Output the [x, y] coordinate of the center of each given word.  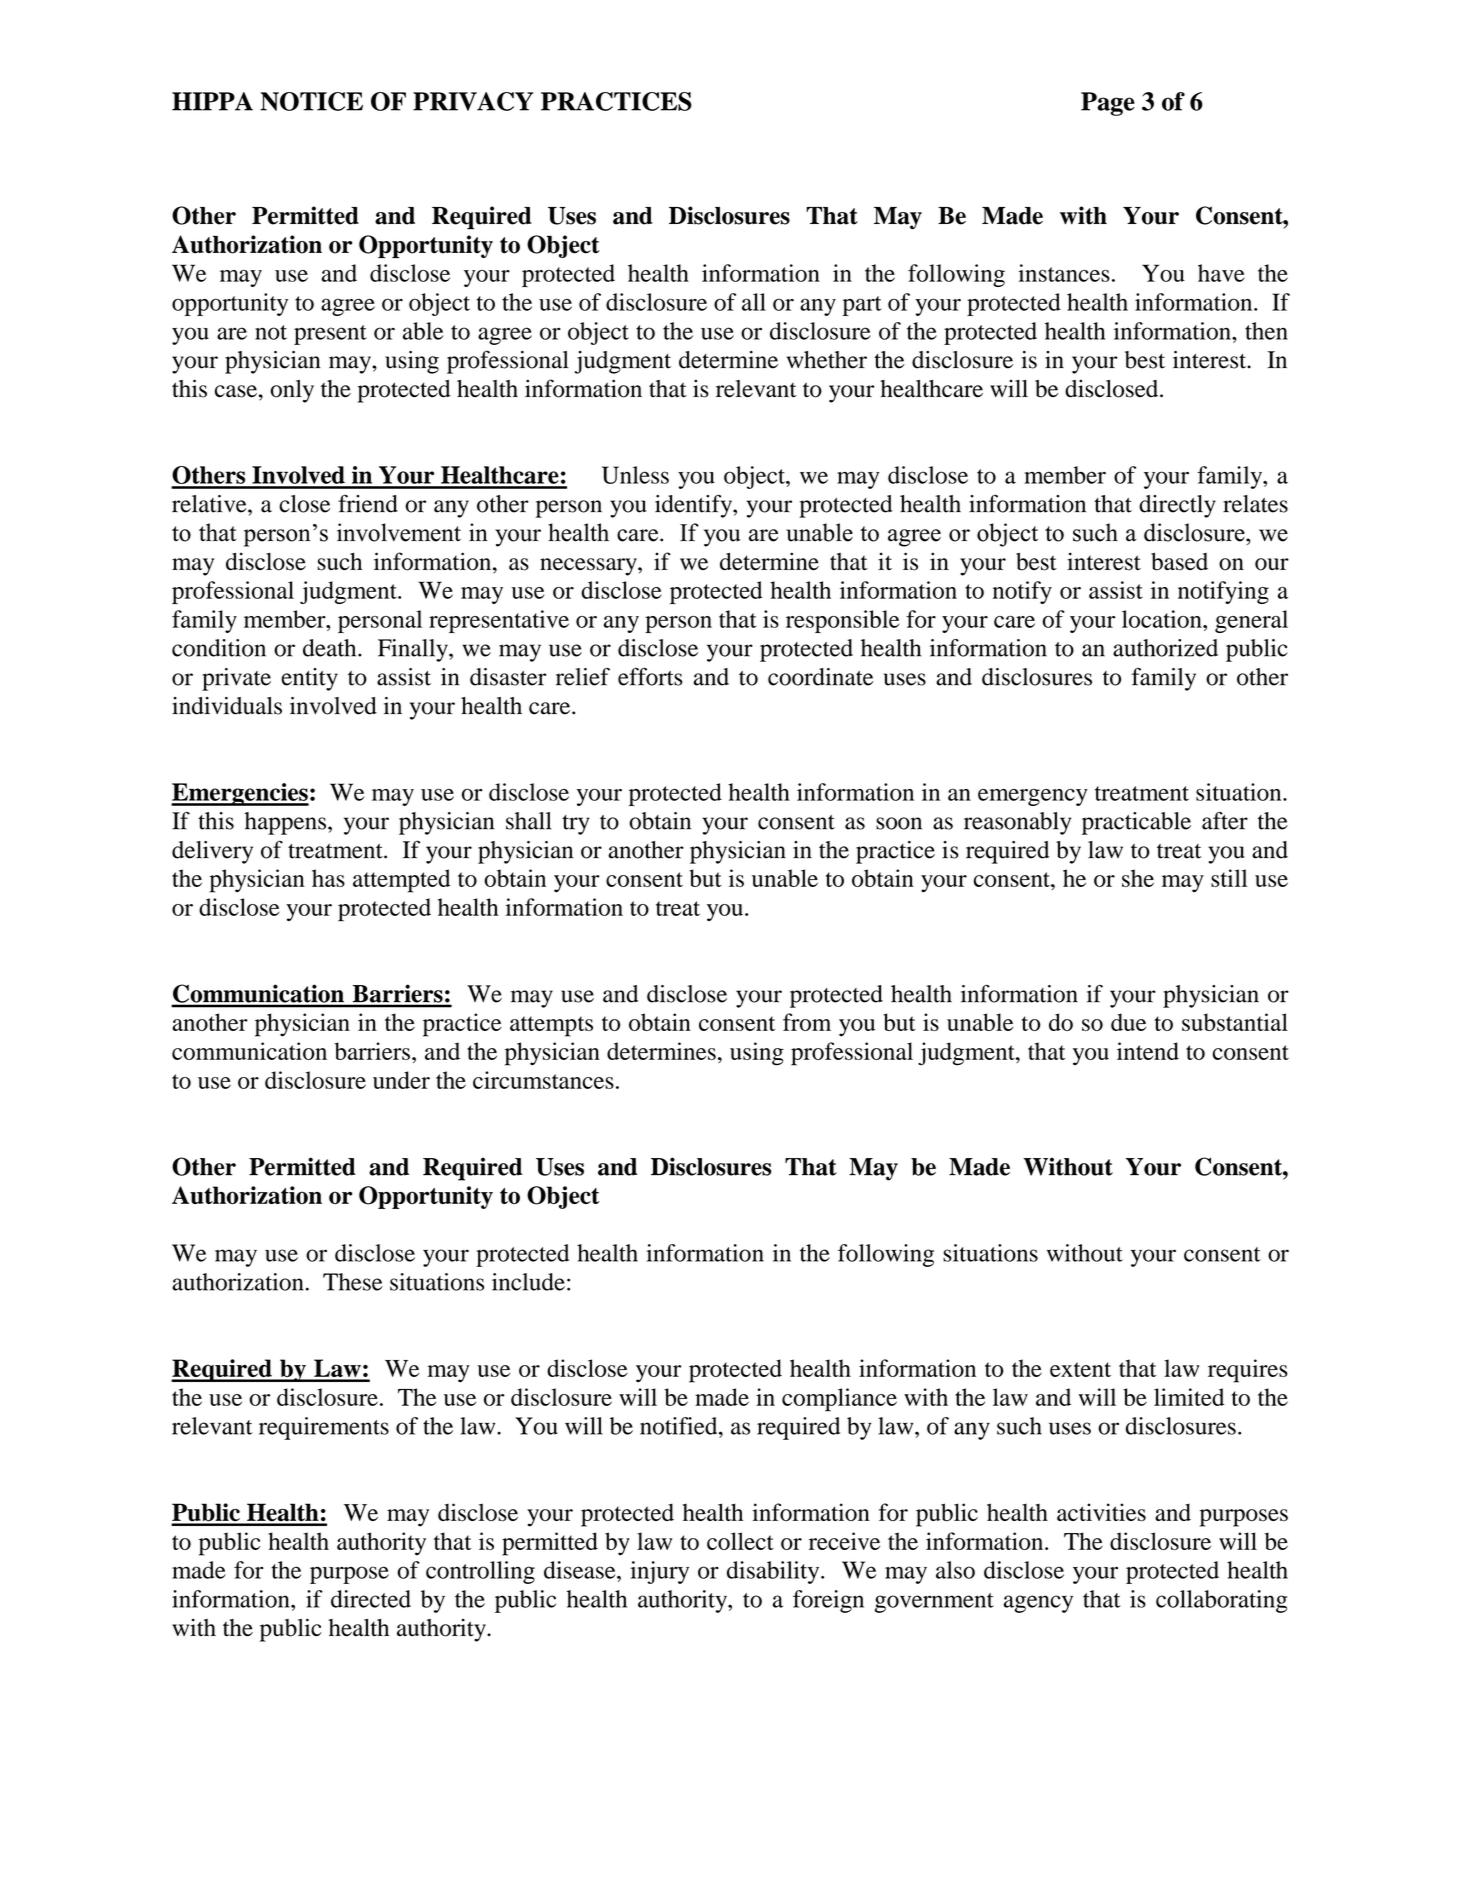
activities [1101, 1512]
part [862, 306]
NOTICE [311, 101]
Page [1108, 104]
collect [740, 1541]
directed [371, 1599]
